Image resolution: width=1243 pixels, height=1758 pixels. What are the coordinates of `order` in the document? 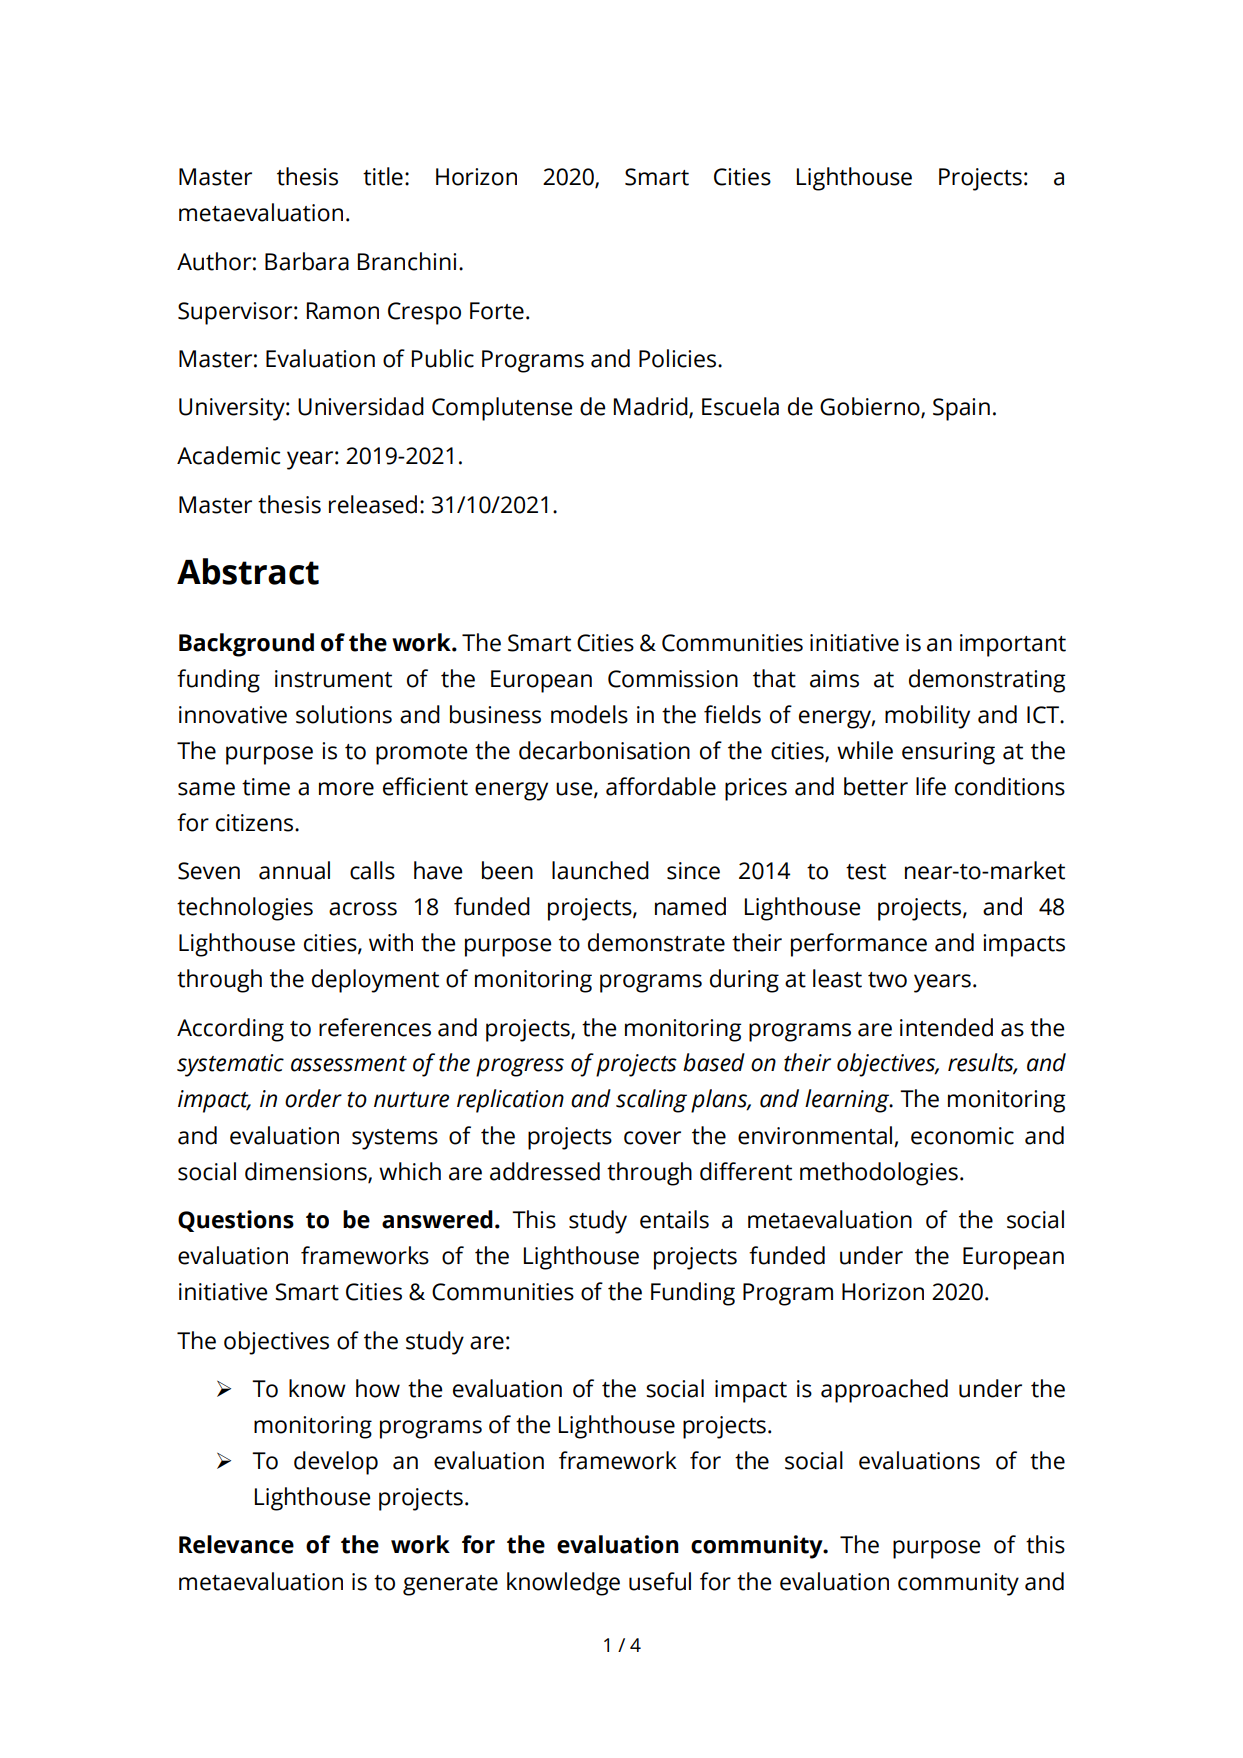 It's located at (313, 1098).
